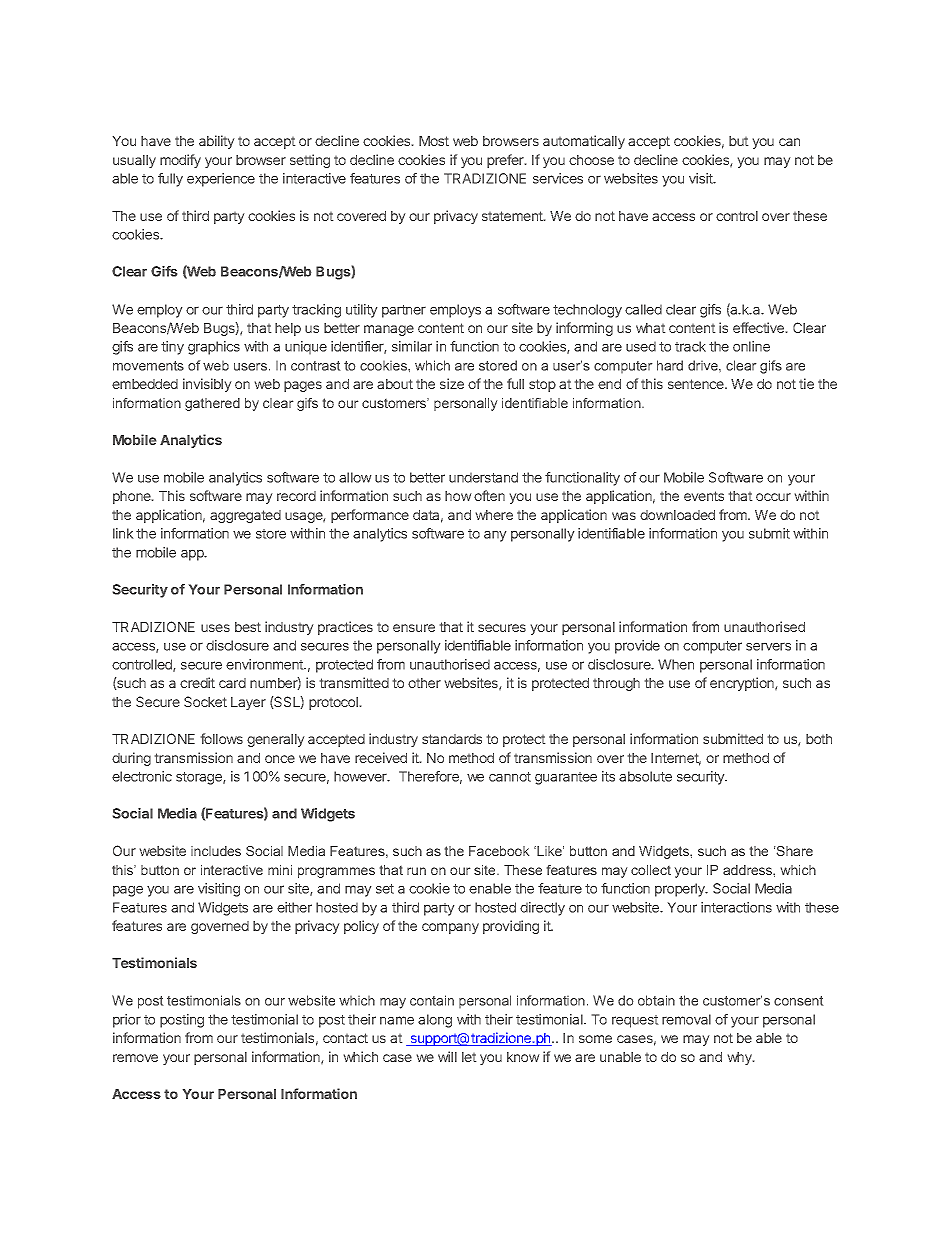 The height and width of the screenshot is (1233, 952). Describe the element at coordinates (591, 160) in the screenshot. I see `choose` at that location.
